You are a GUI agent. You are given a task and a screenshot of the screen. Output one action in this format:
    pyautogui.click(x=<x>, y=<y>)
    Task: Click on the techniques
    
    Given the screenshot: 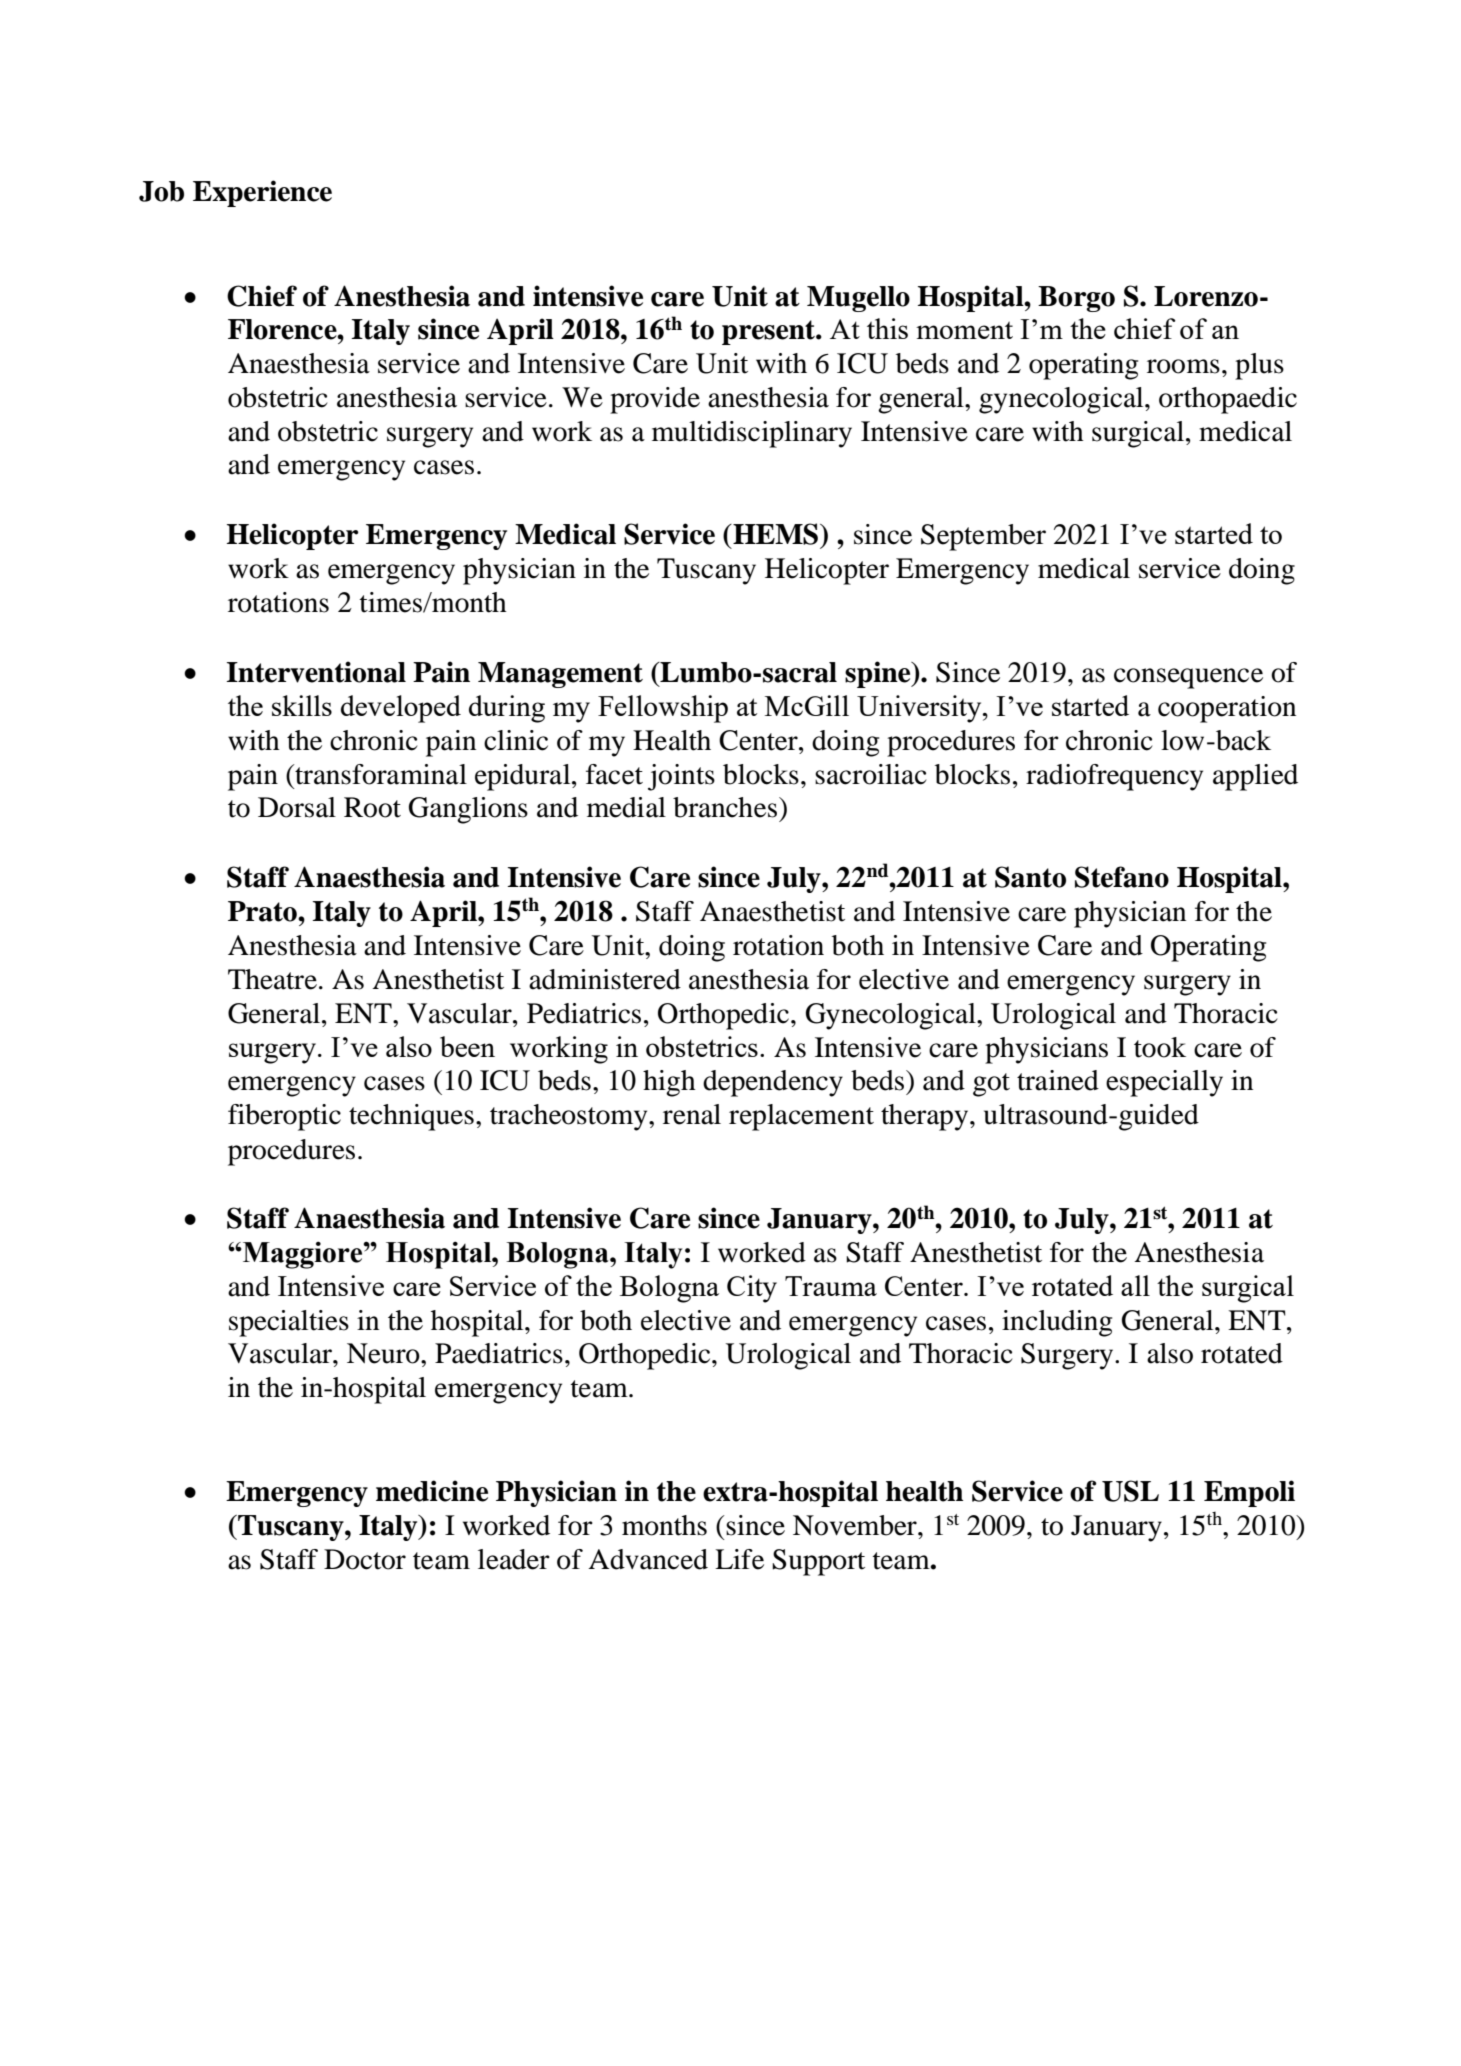 What is the action you would take?
    pyautogui.click(x=411, y=1117)
